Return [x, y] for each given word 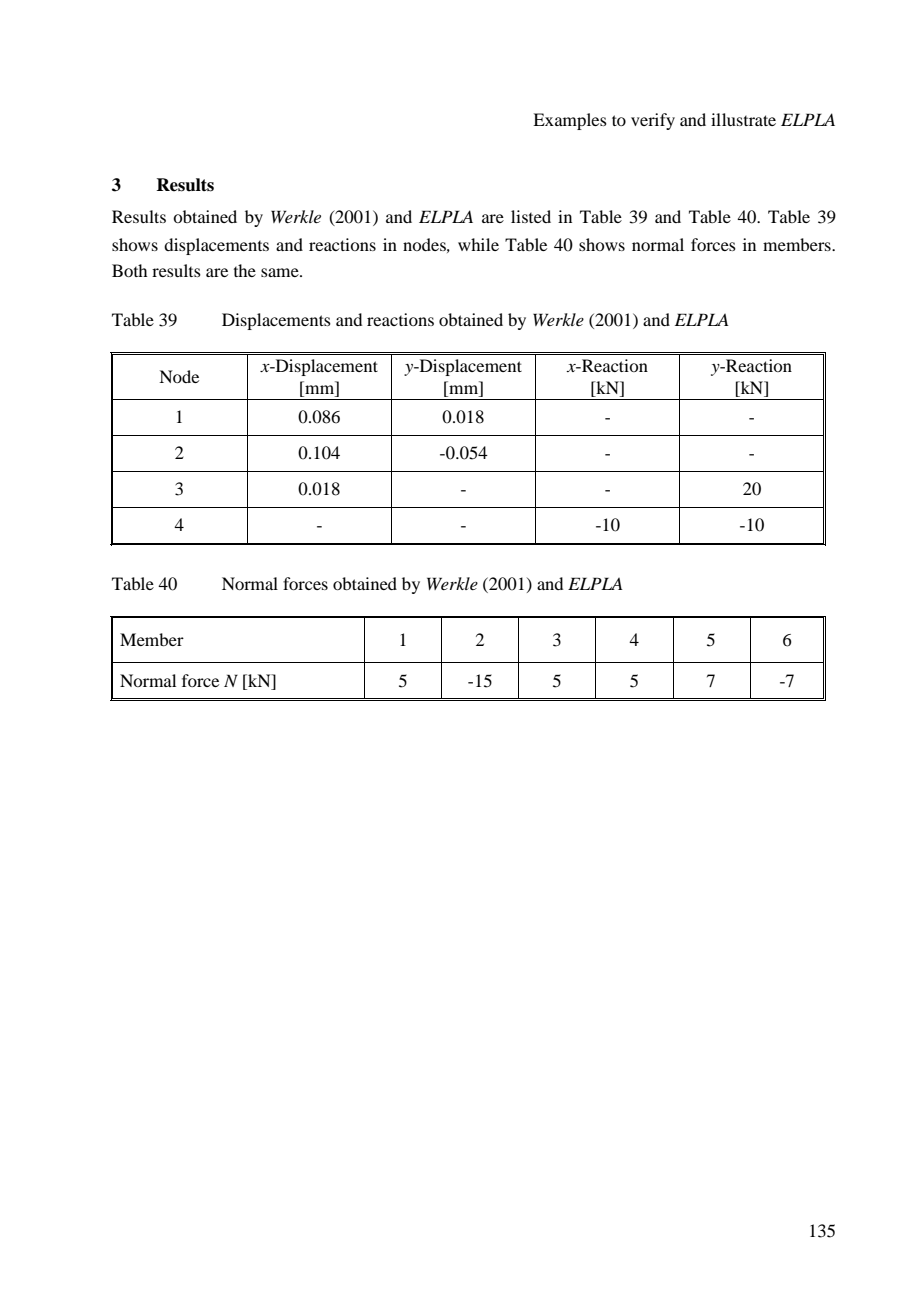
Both [129, 270]
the [245, 270]
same [281, 272]
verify [653, 121]
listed [531, 216]
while [478, 244]
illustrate [743, 119]
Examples [570, 121]
